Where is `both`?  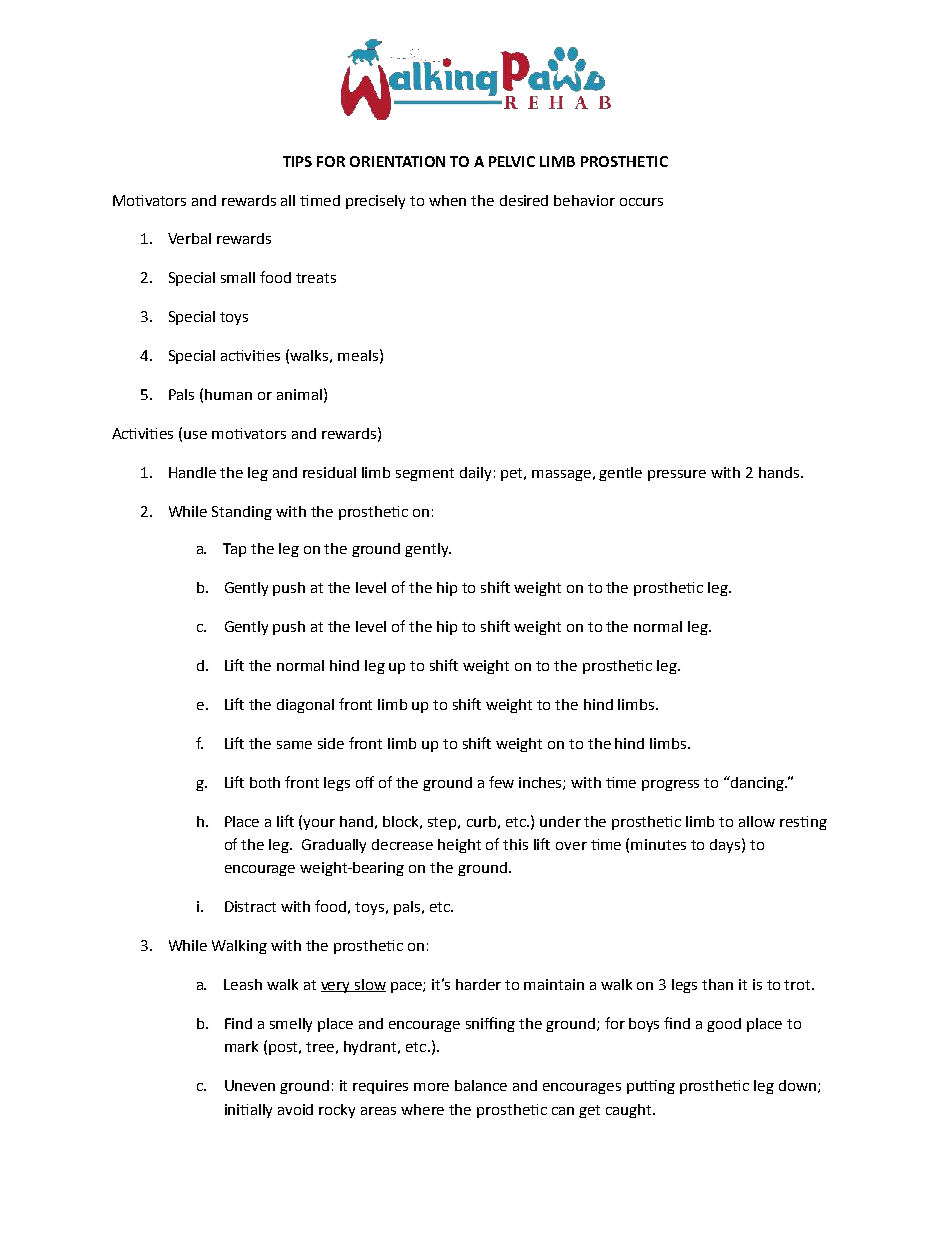 both is located at coordinates (265, 782).
